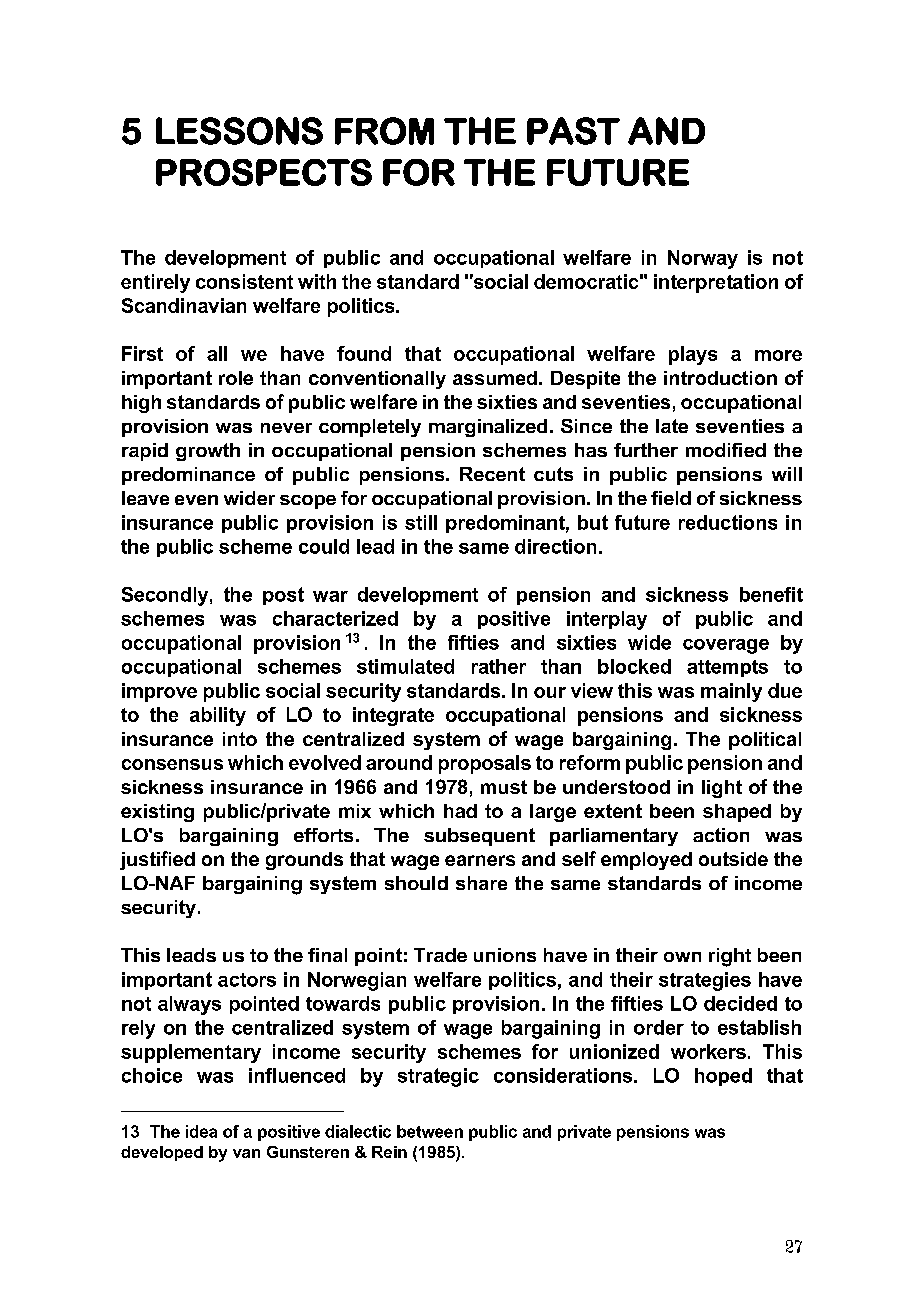 Image resolution: width=924 pixels, height=1307 pixels. I want to click on Norway, so click(703, 259).
